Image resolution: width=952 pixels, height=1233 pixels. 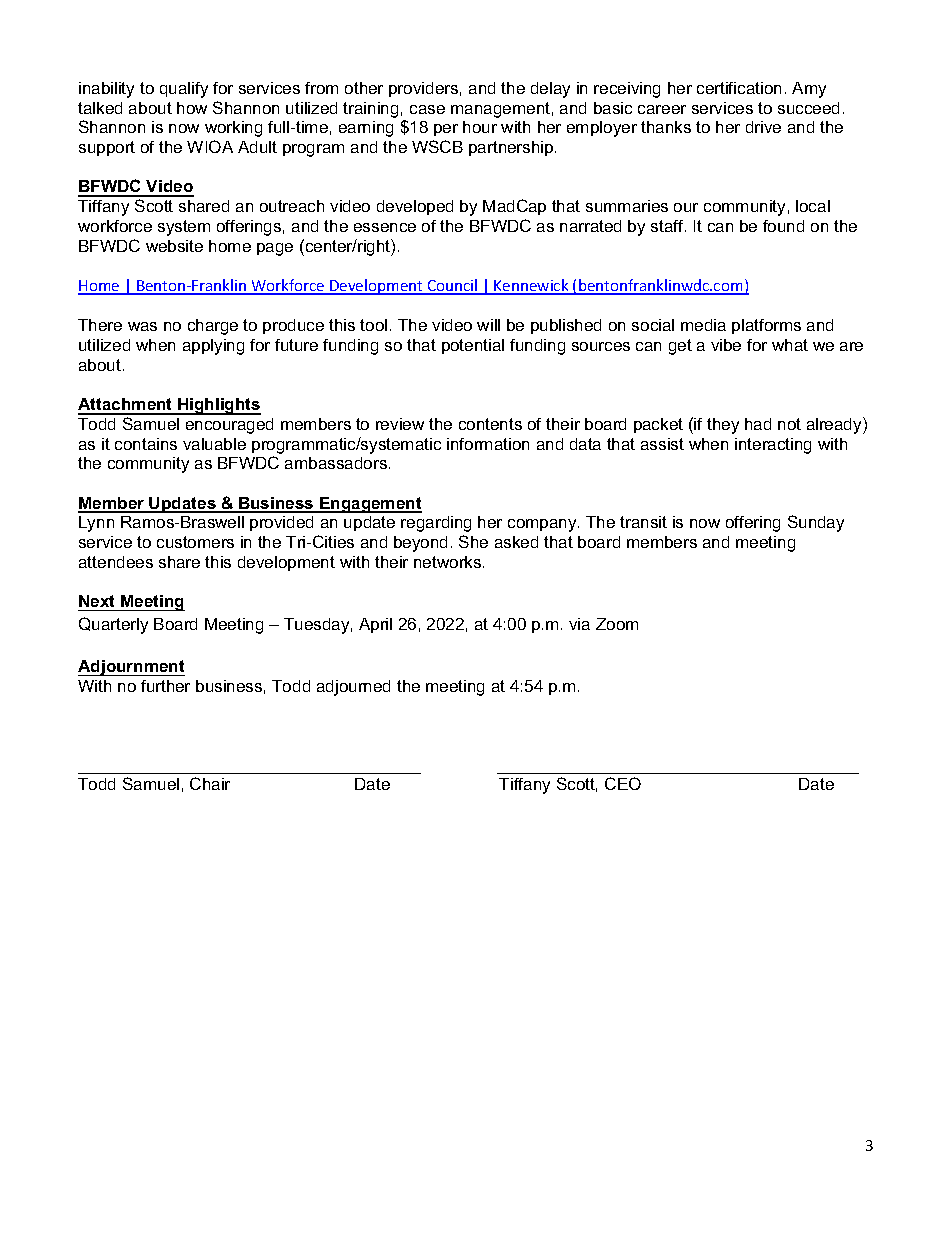 What do you see at coordinates (427, 109) in the screenshot?
I see `case` at bounding box center [427, 109].
